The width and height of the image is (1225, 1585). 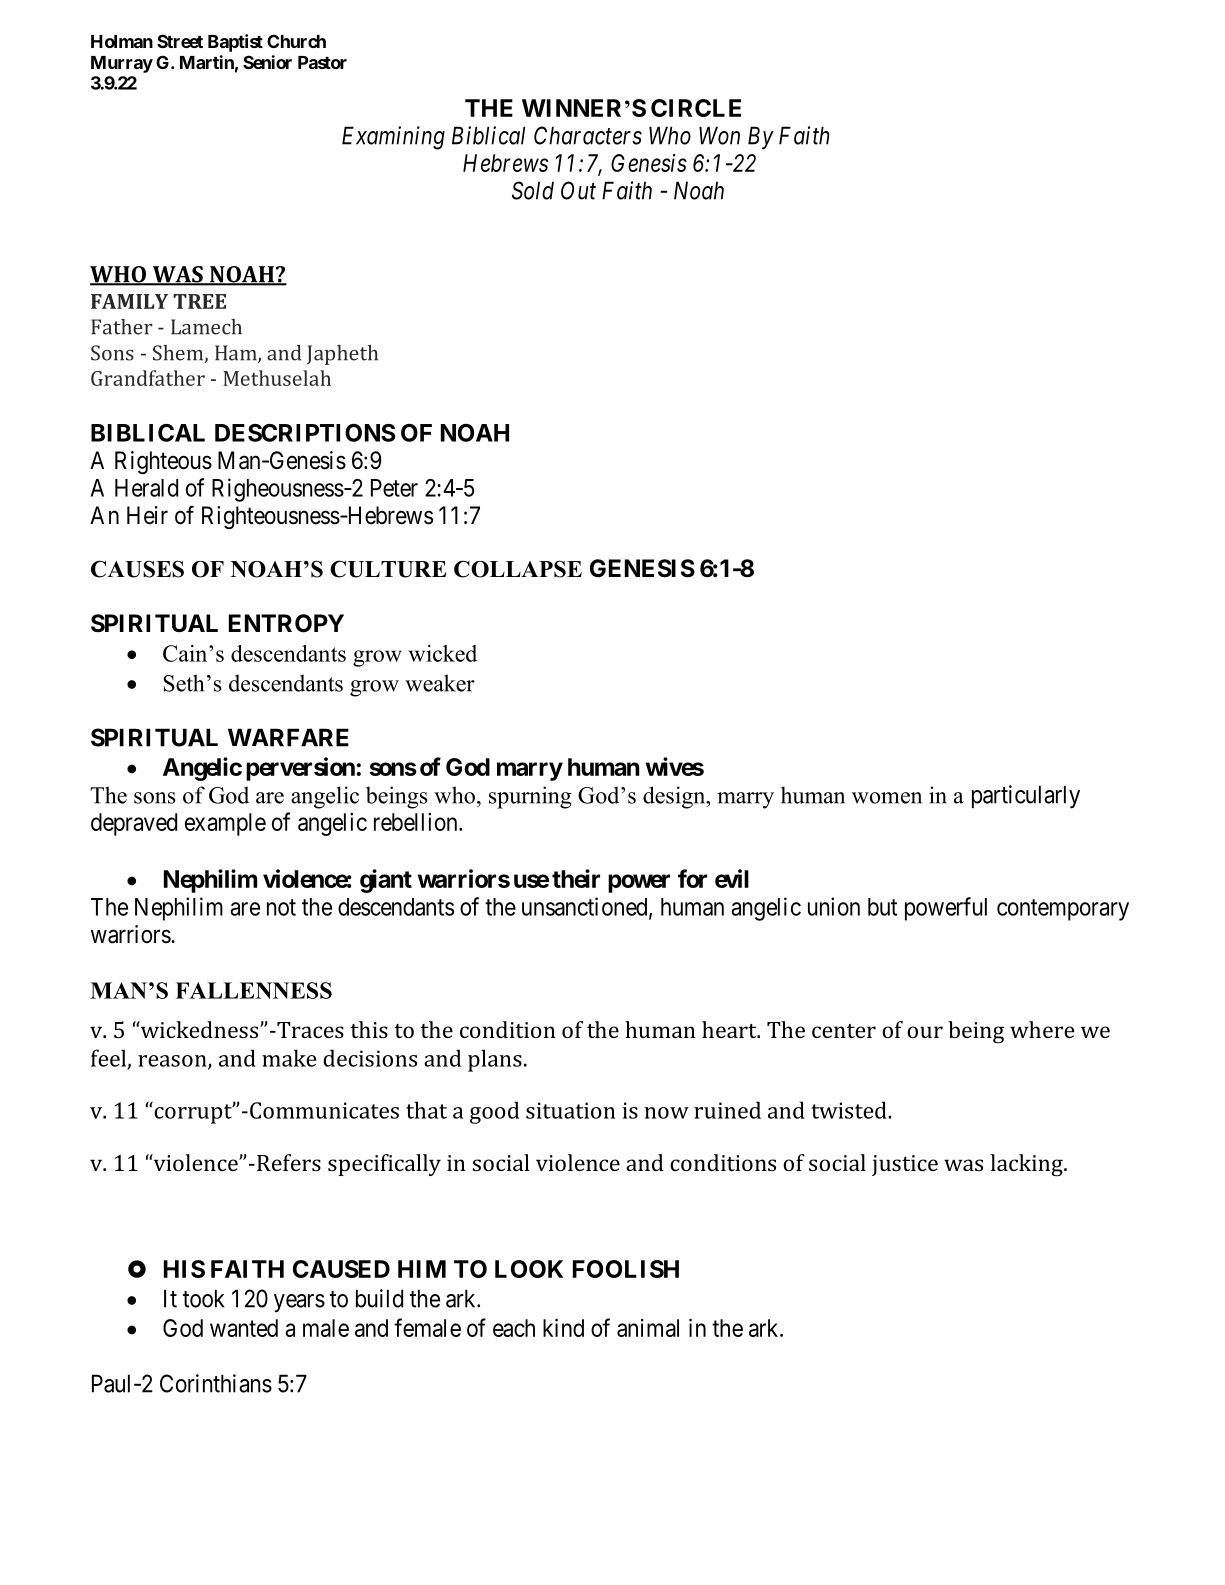 I want to click on COLLAPSE, so click(x=518, y=569).
